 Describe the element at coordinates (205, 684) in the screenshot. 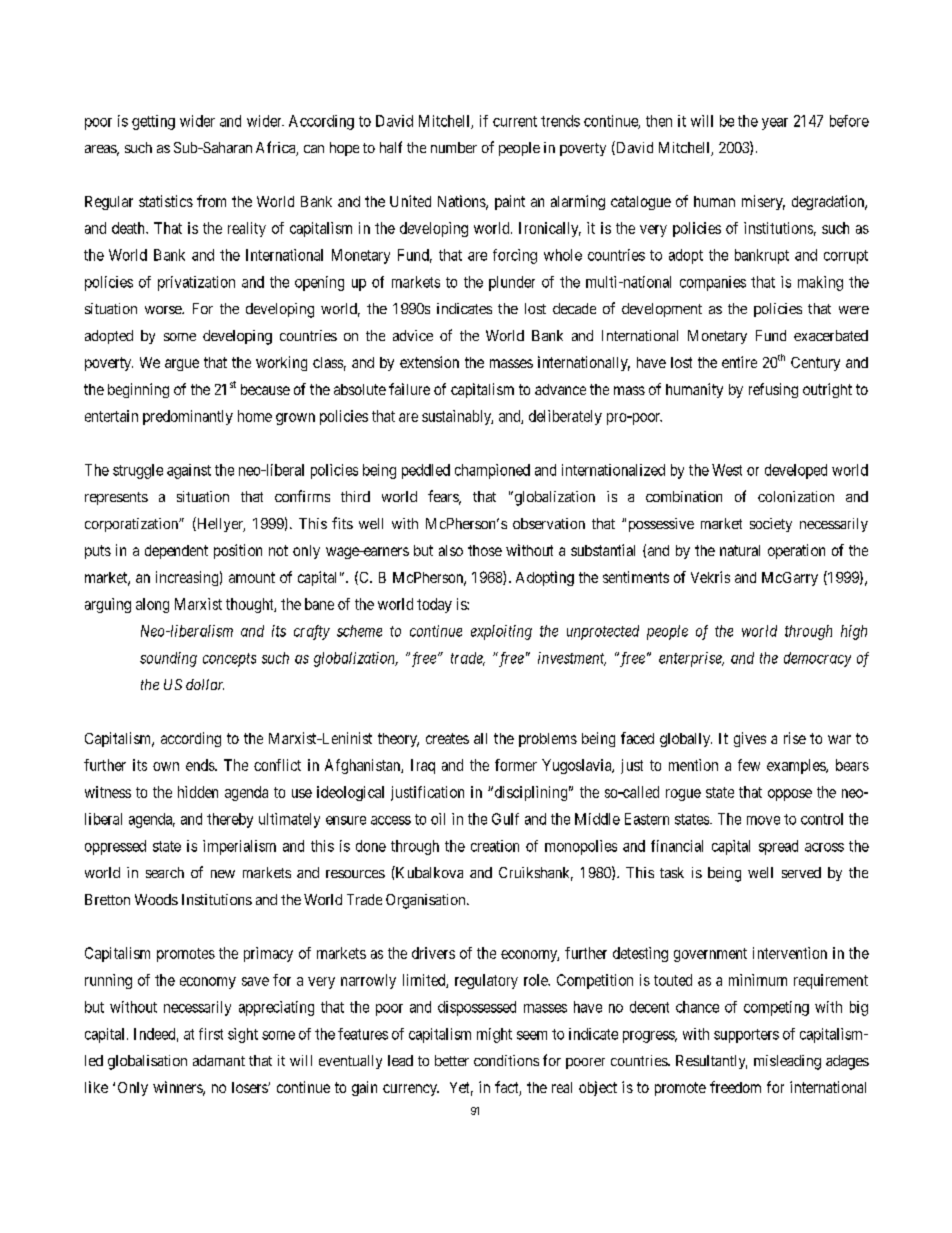

I see `dollar` at that location.
